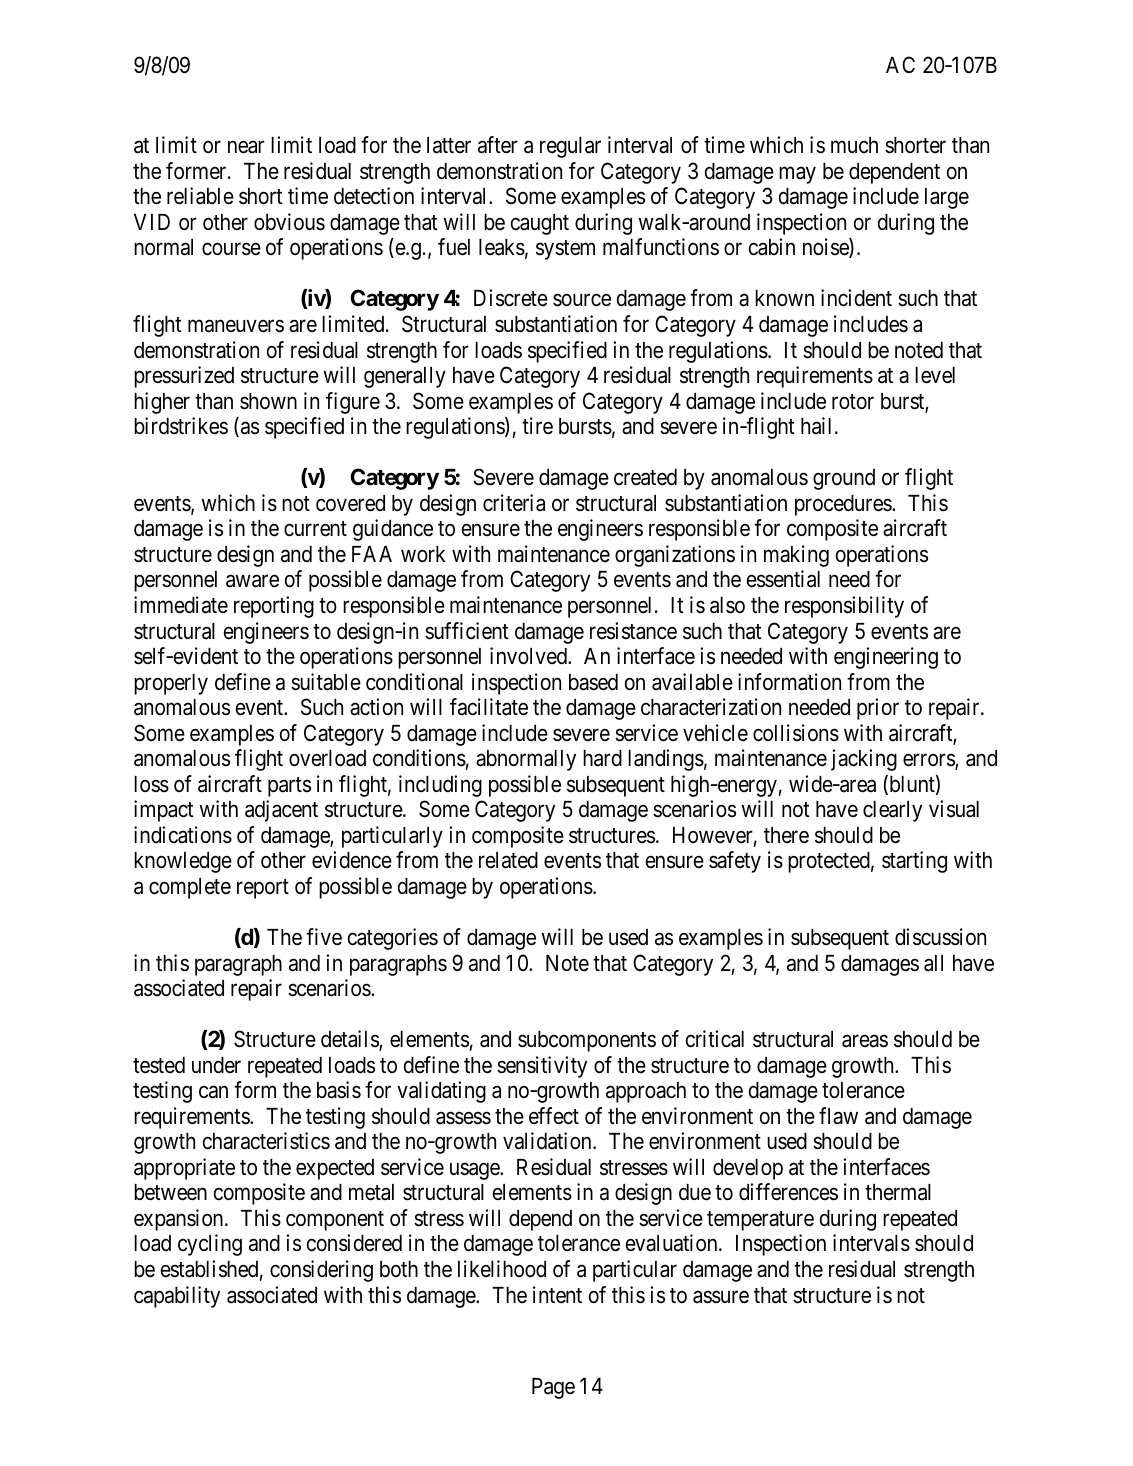 The height and width of the screenshot is (1466, 1133). I want to click on aware, so click(252, 581).
